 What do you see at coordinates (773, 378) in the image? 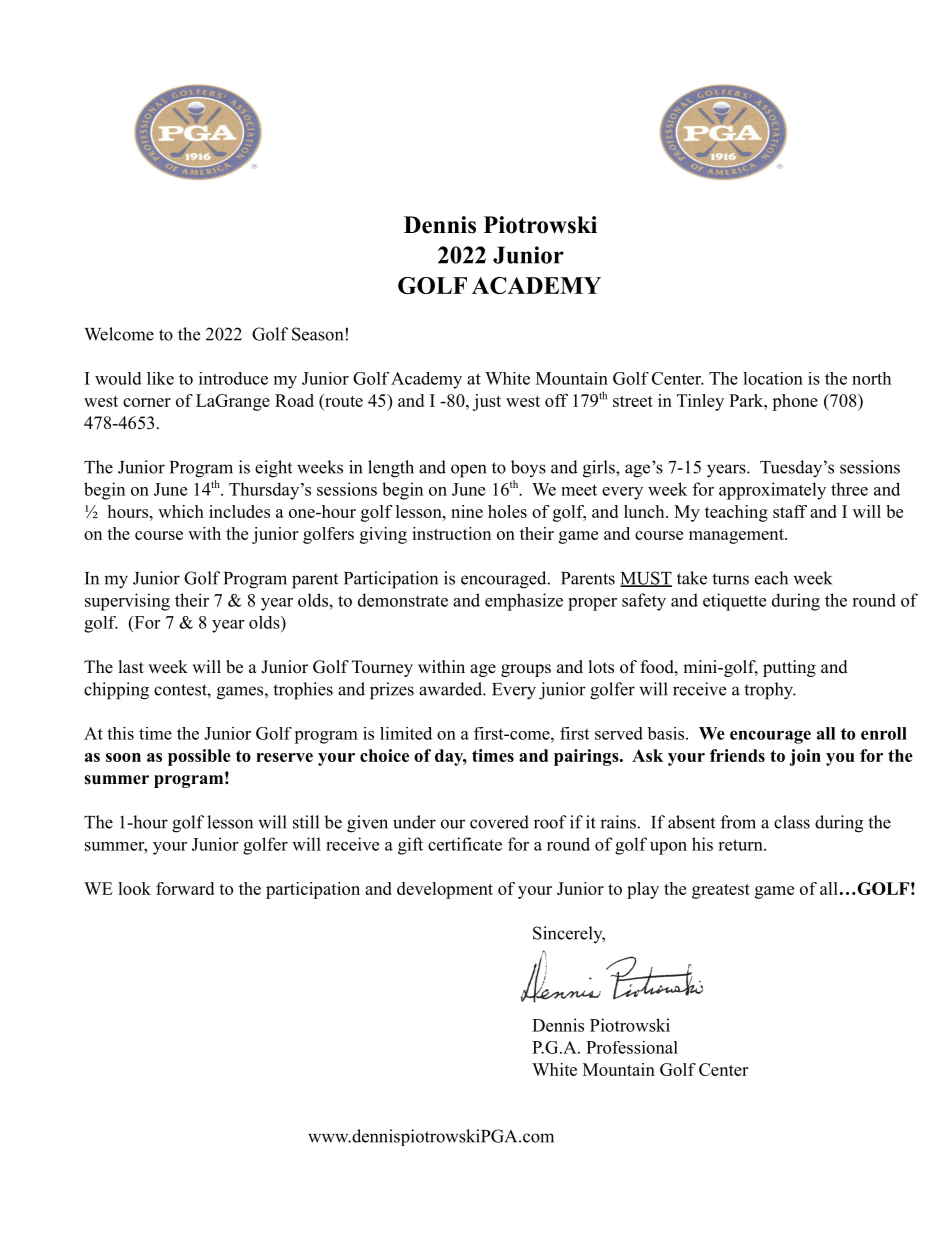
I see `location` at bounding box center [773, 378].
